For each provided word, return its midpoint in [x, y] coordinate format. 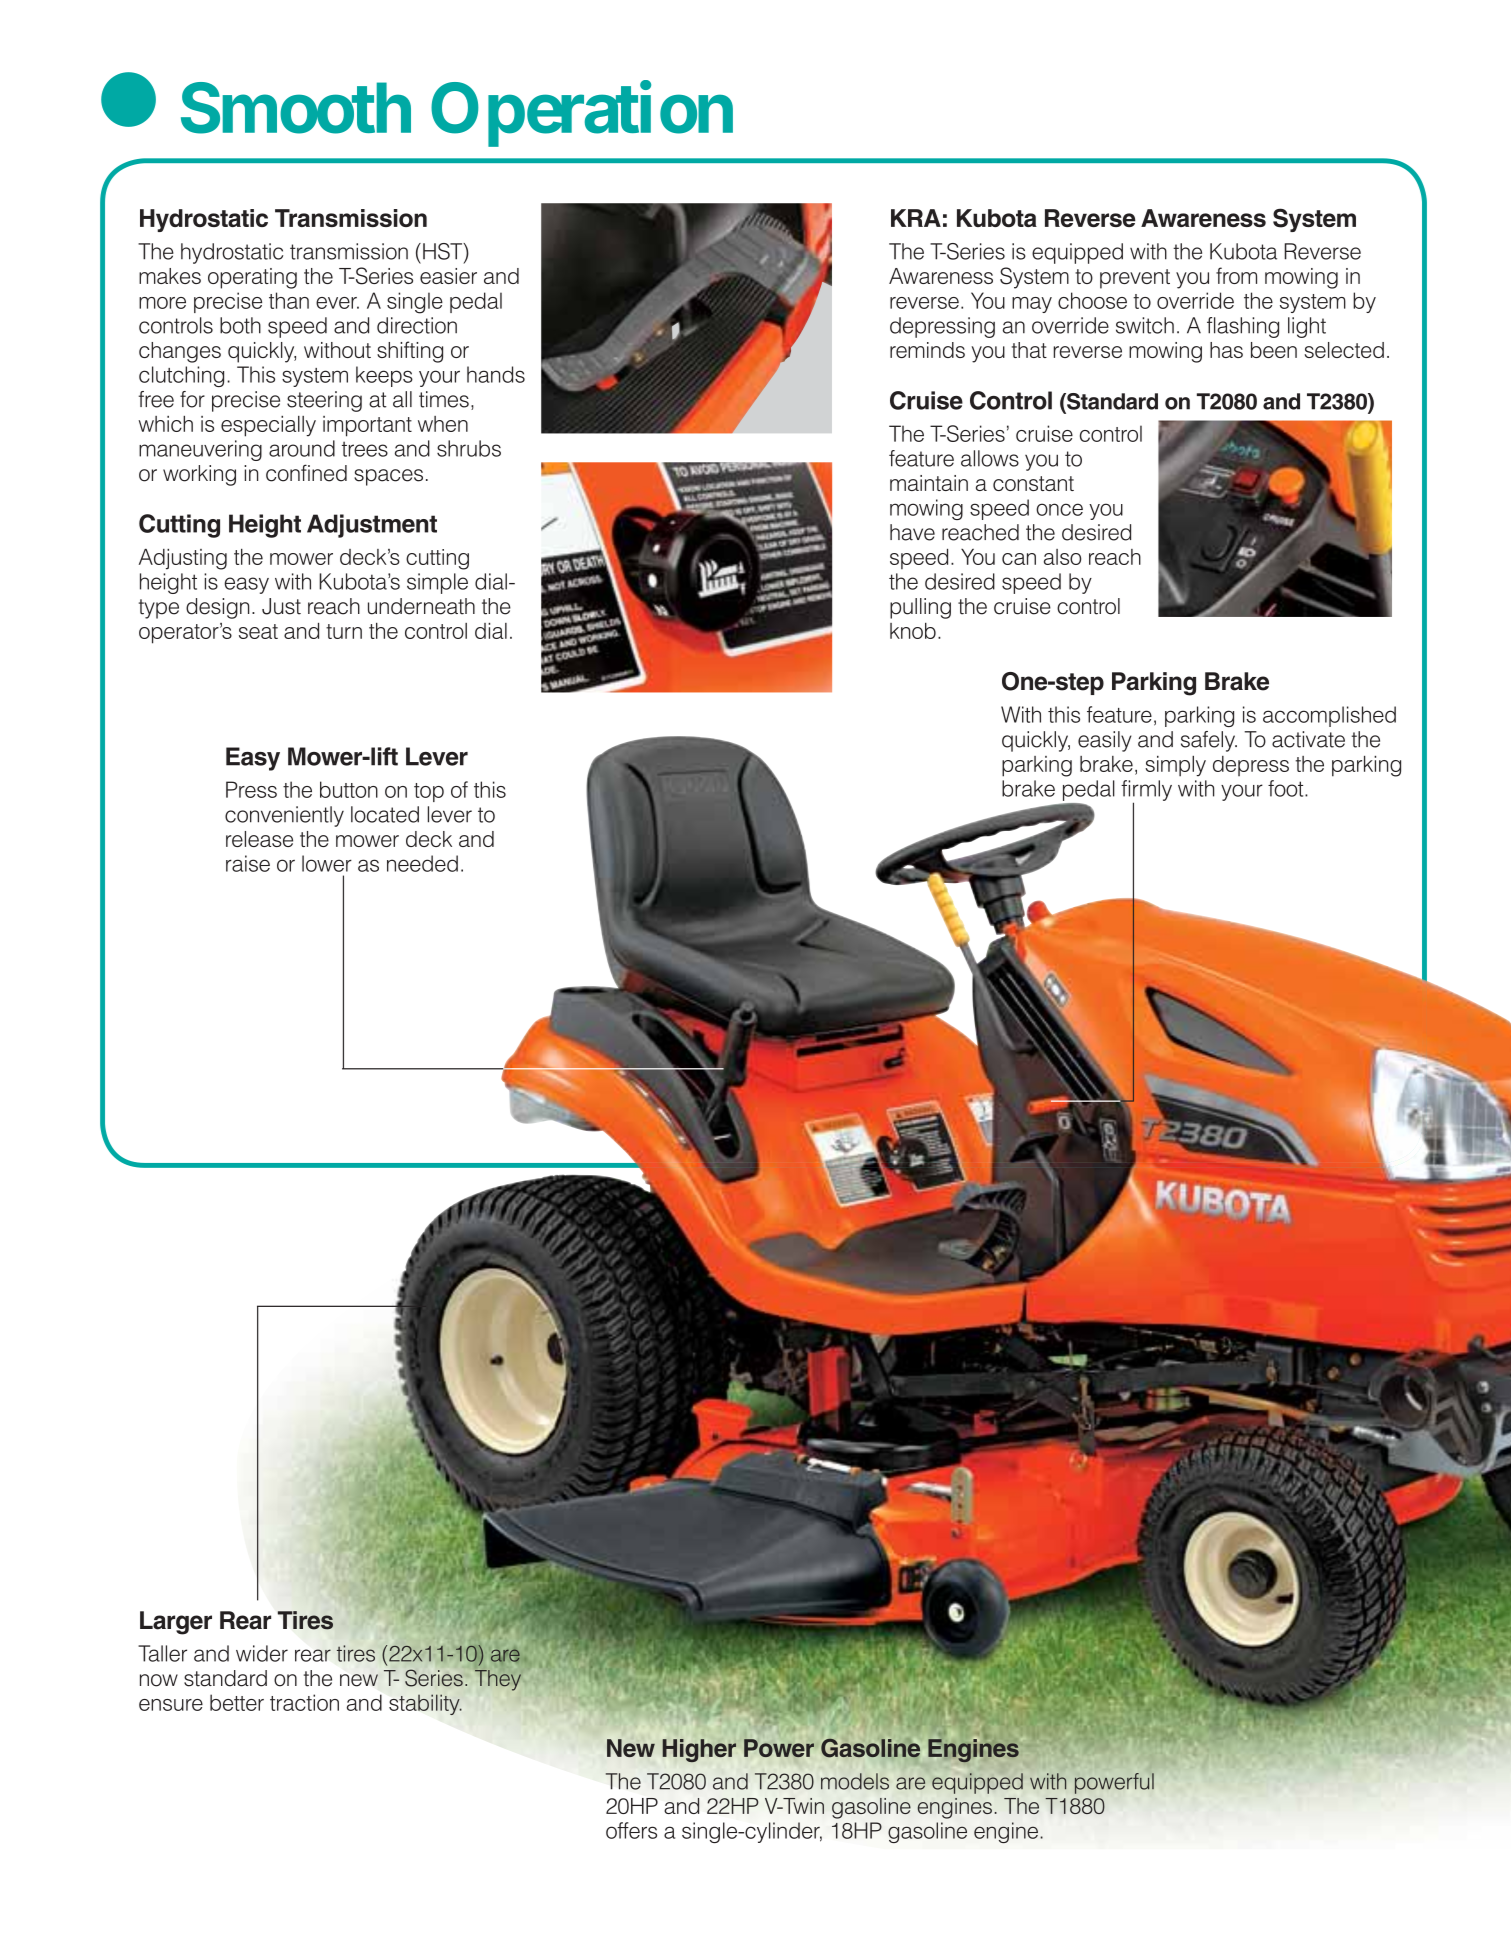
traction [304, 1702]
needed [422, 863]
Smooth [296, 108]
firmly [1146, 791]
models [855, 1781]
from [1236, 275]
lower [327, 863]
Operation [582, 114]
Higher [699, 1750]
